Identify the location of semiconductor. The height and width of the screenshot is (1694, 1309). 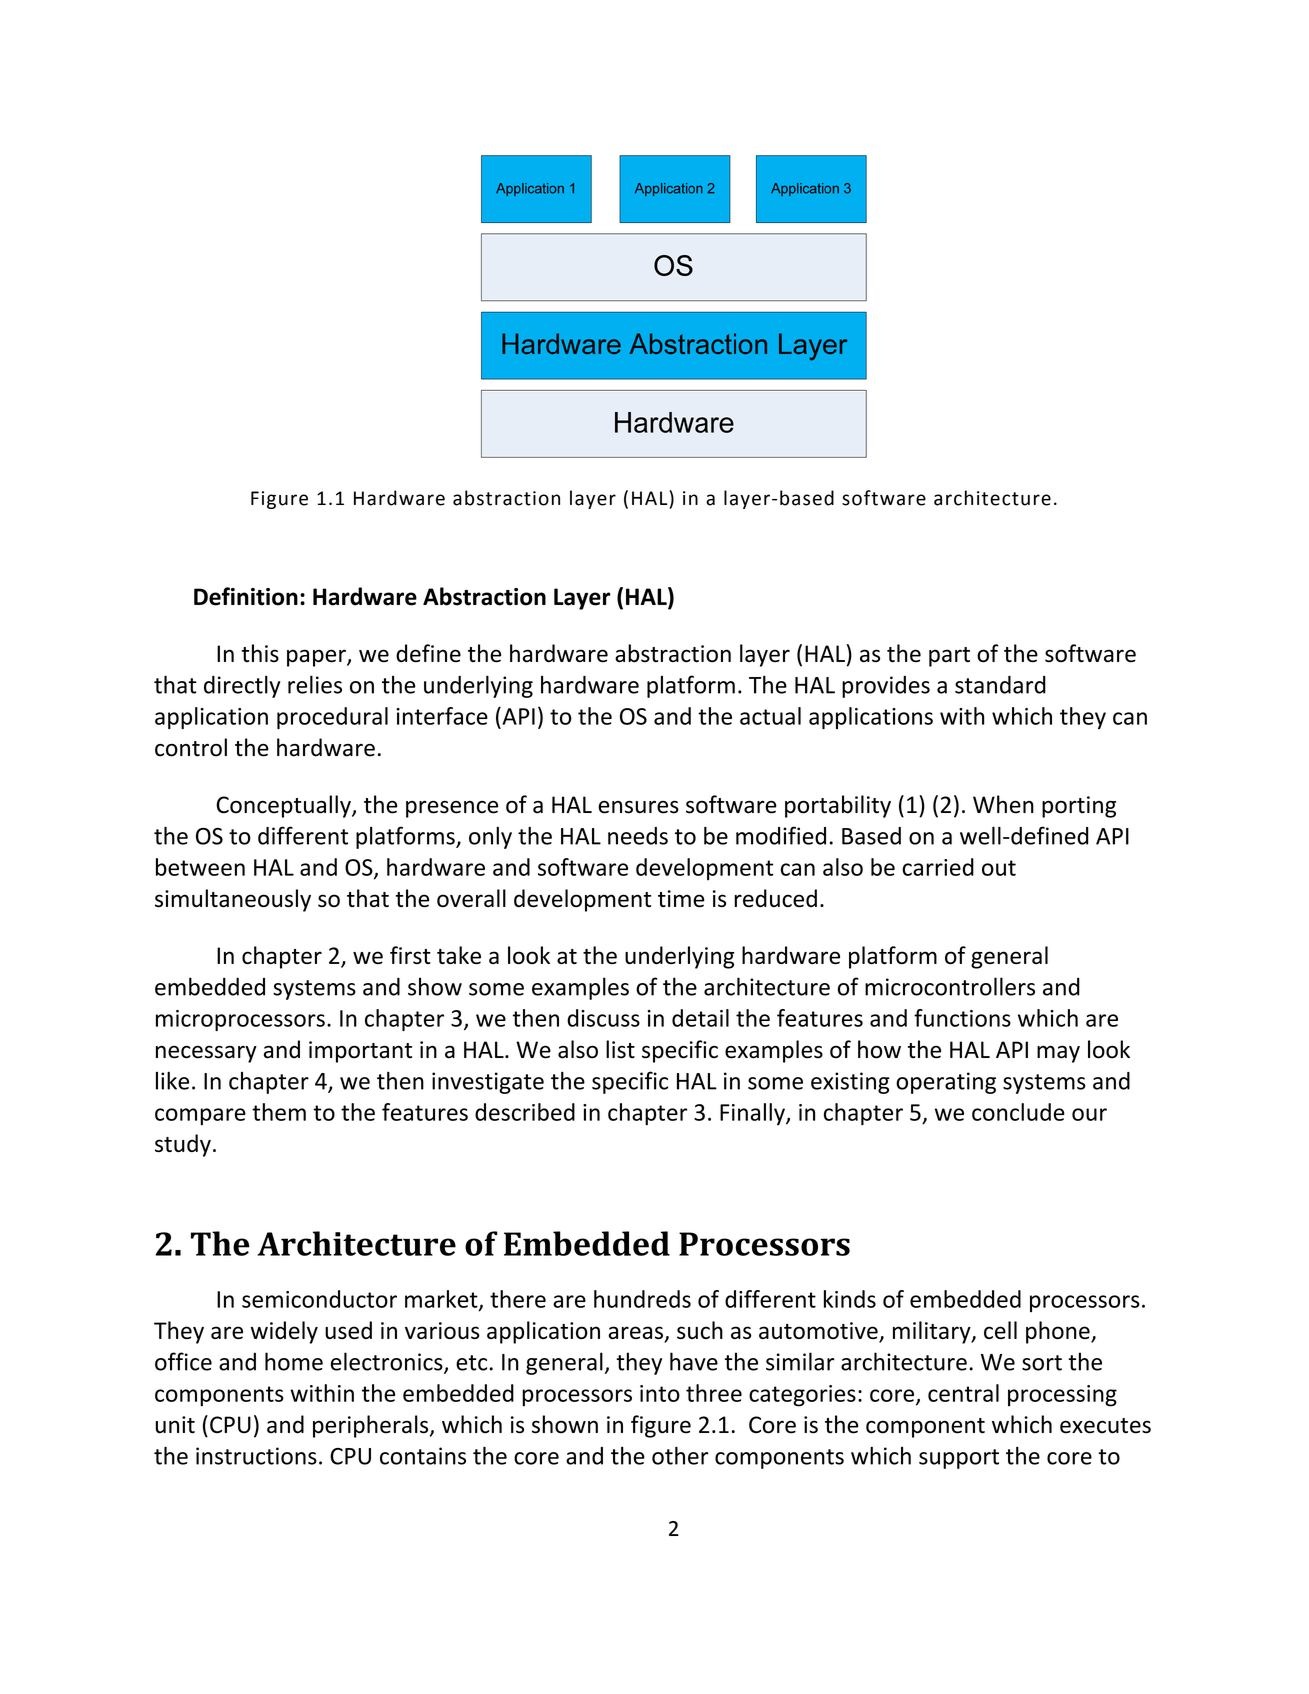
(319, 1299).
